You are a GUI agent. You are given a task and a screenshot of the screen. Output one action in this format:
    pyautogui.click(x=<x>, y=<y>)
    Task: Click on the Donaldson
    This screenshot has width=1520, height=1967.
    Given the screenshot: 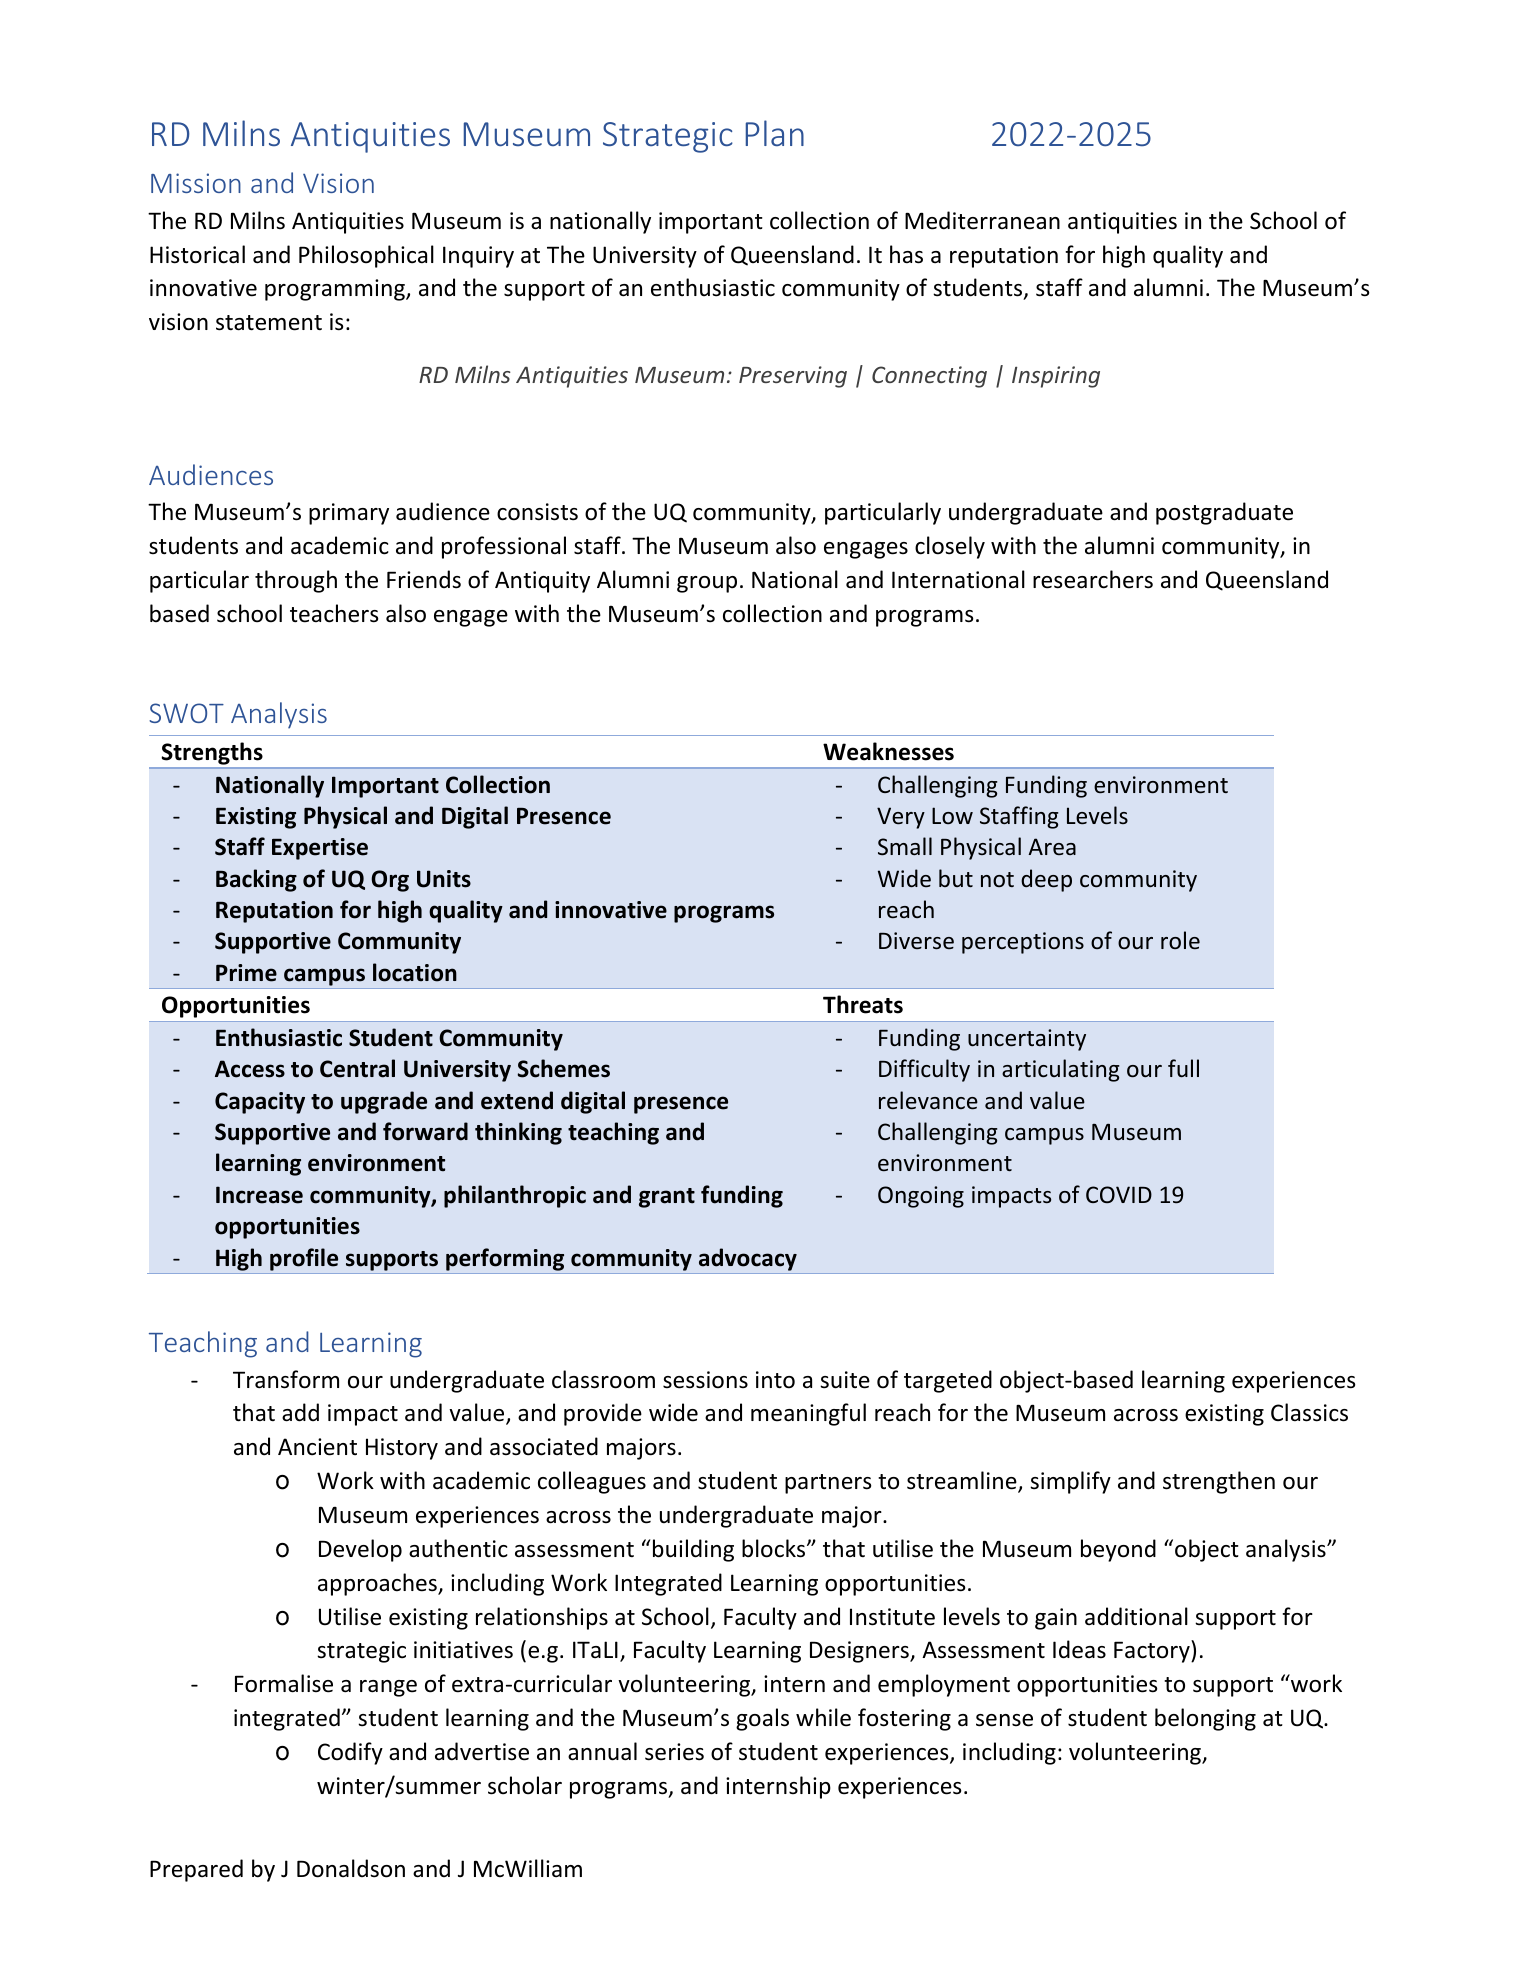 What is the action you would take?
    pyautogui.click(x=351, y=1868)
